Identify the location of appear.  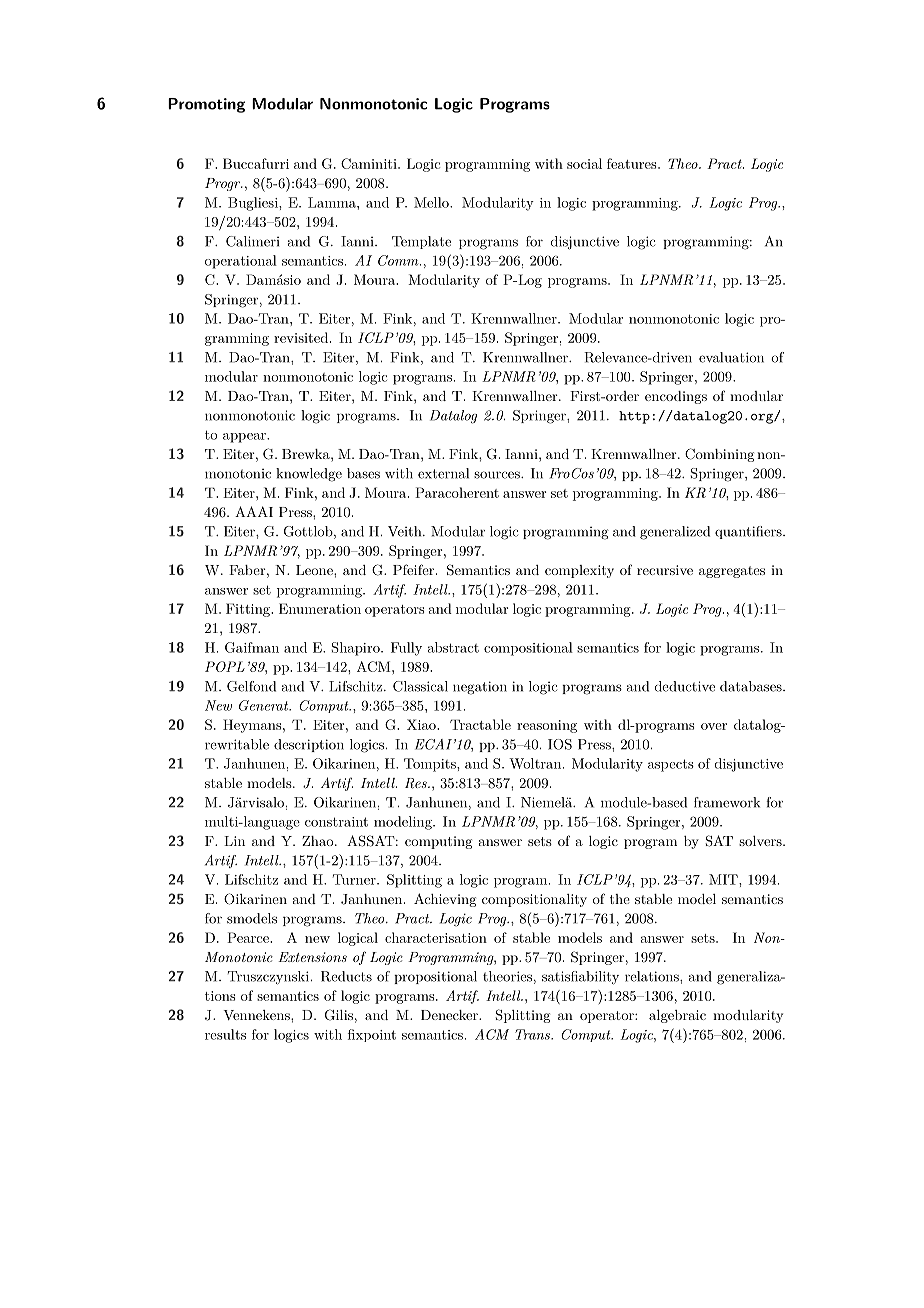
(245, 438).
